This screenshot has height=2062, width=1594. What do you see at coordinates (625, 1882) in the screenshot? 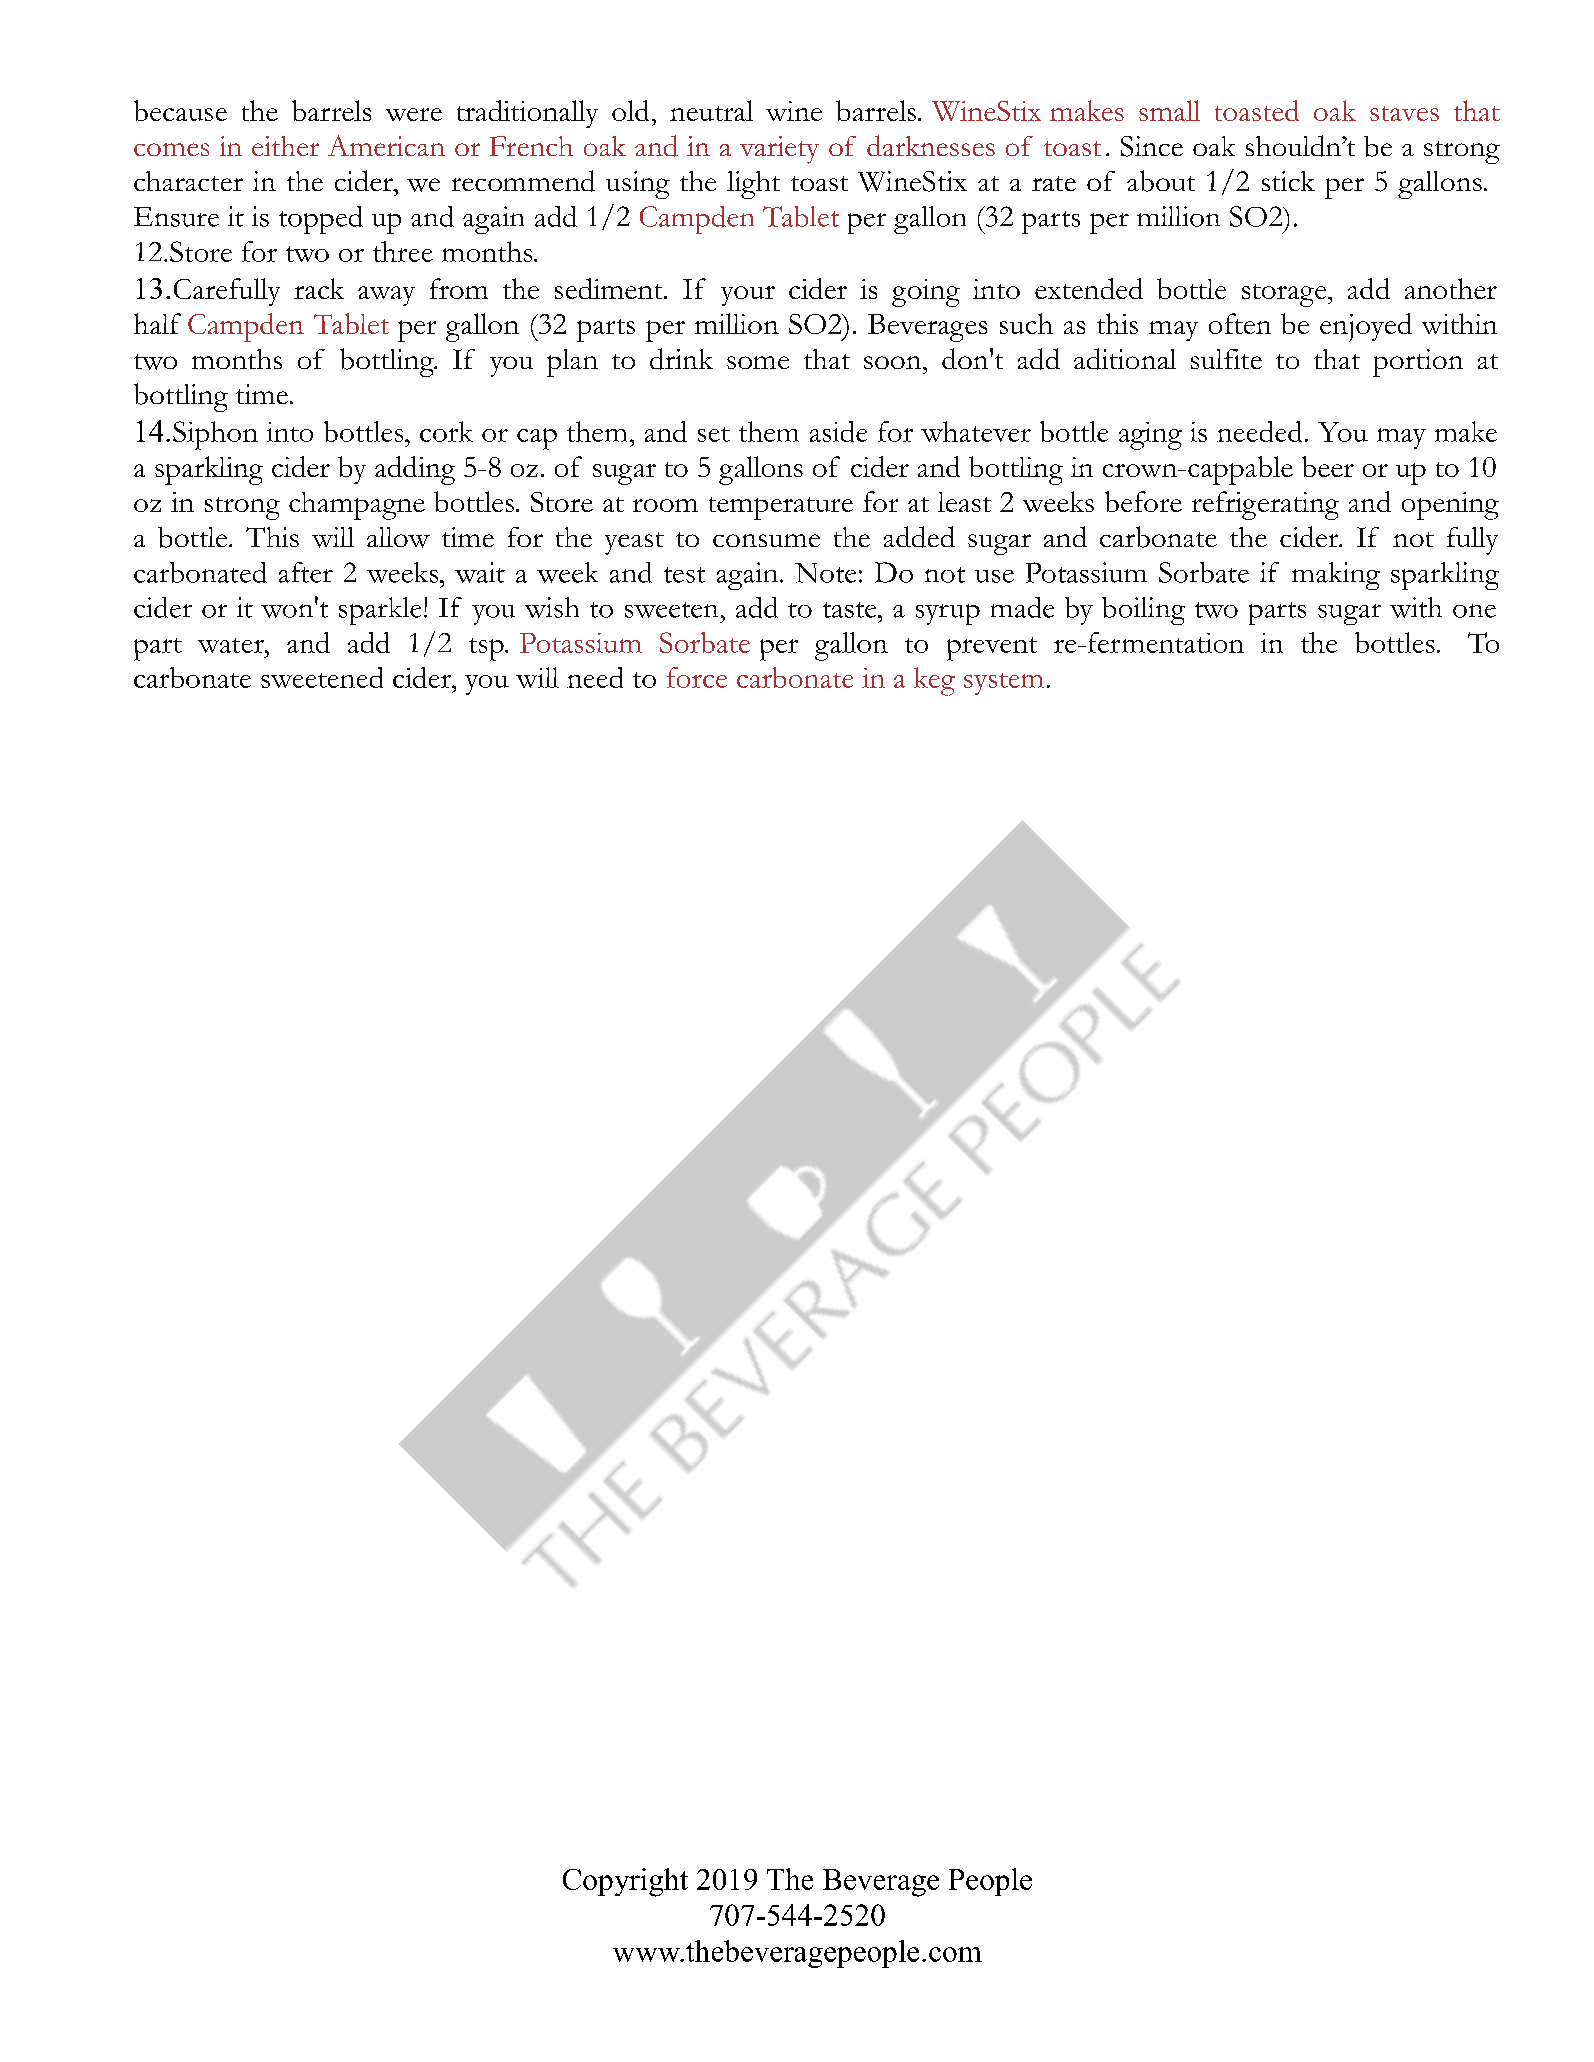
I see `Copyright` at bounding box center [625, 1882].
